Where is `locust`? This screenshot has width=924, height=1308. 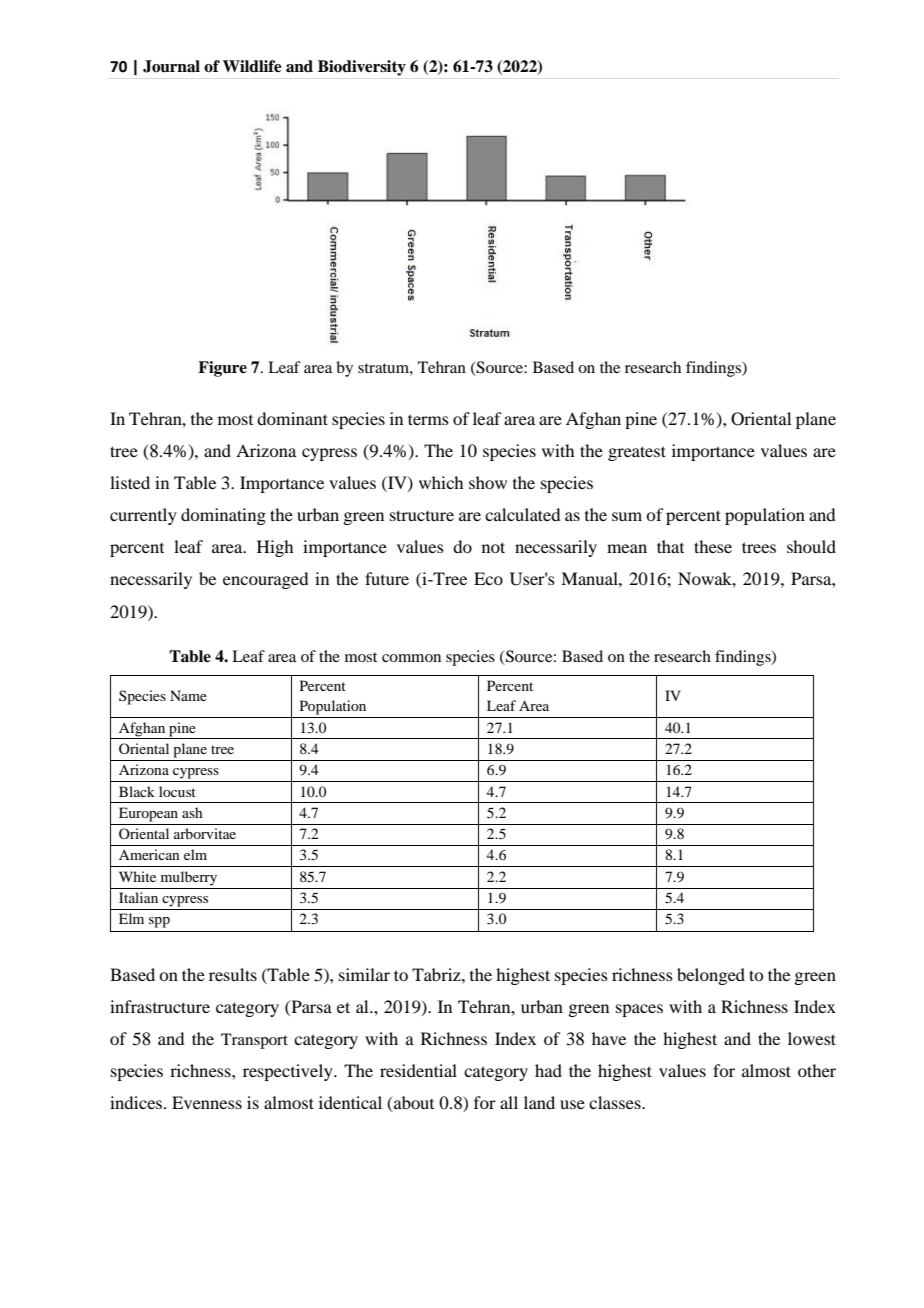
locust is located at coordinates (177, 791).
